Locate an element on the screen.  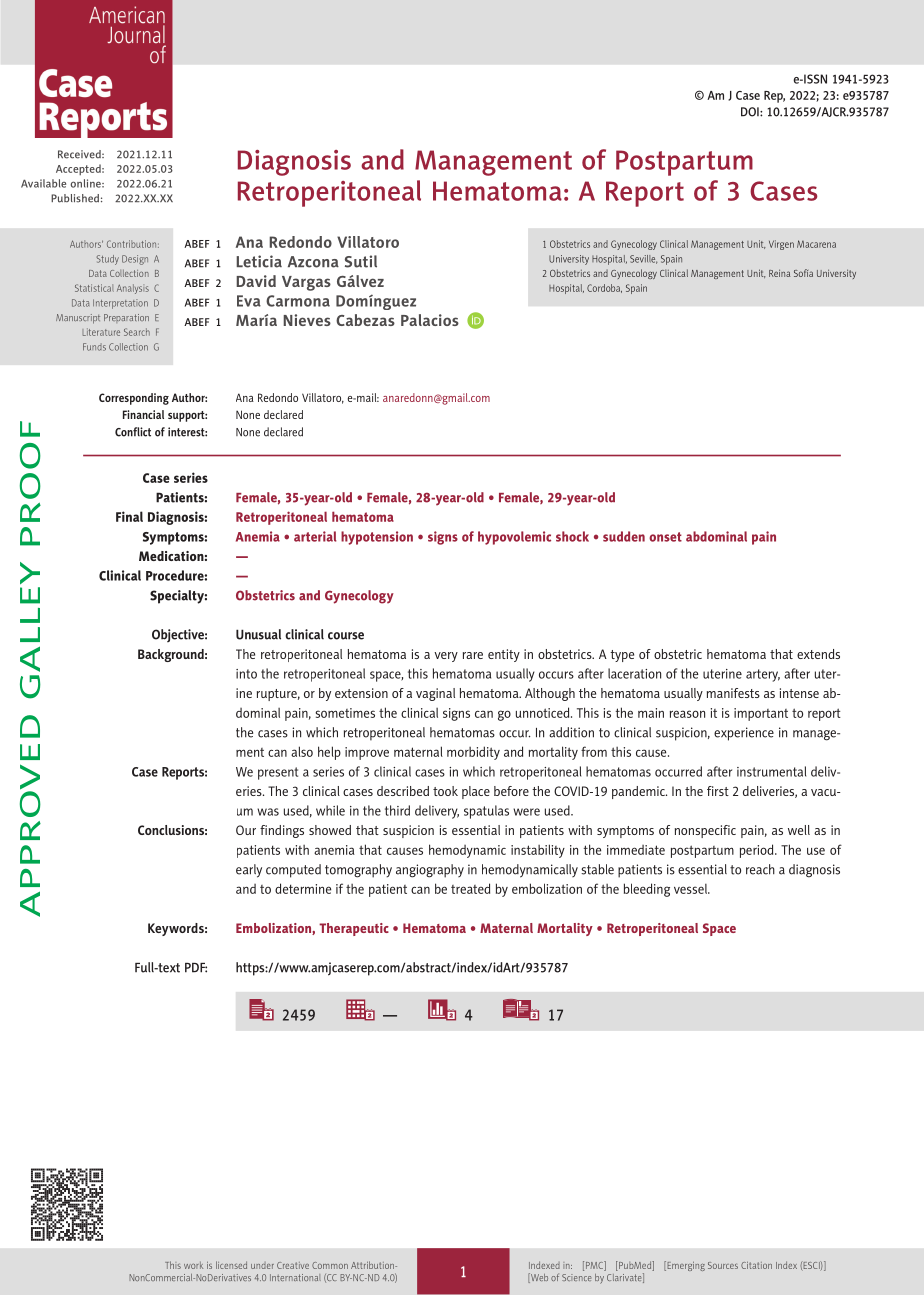
into is located at coordinates (246, 674).
